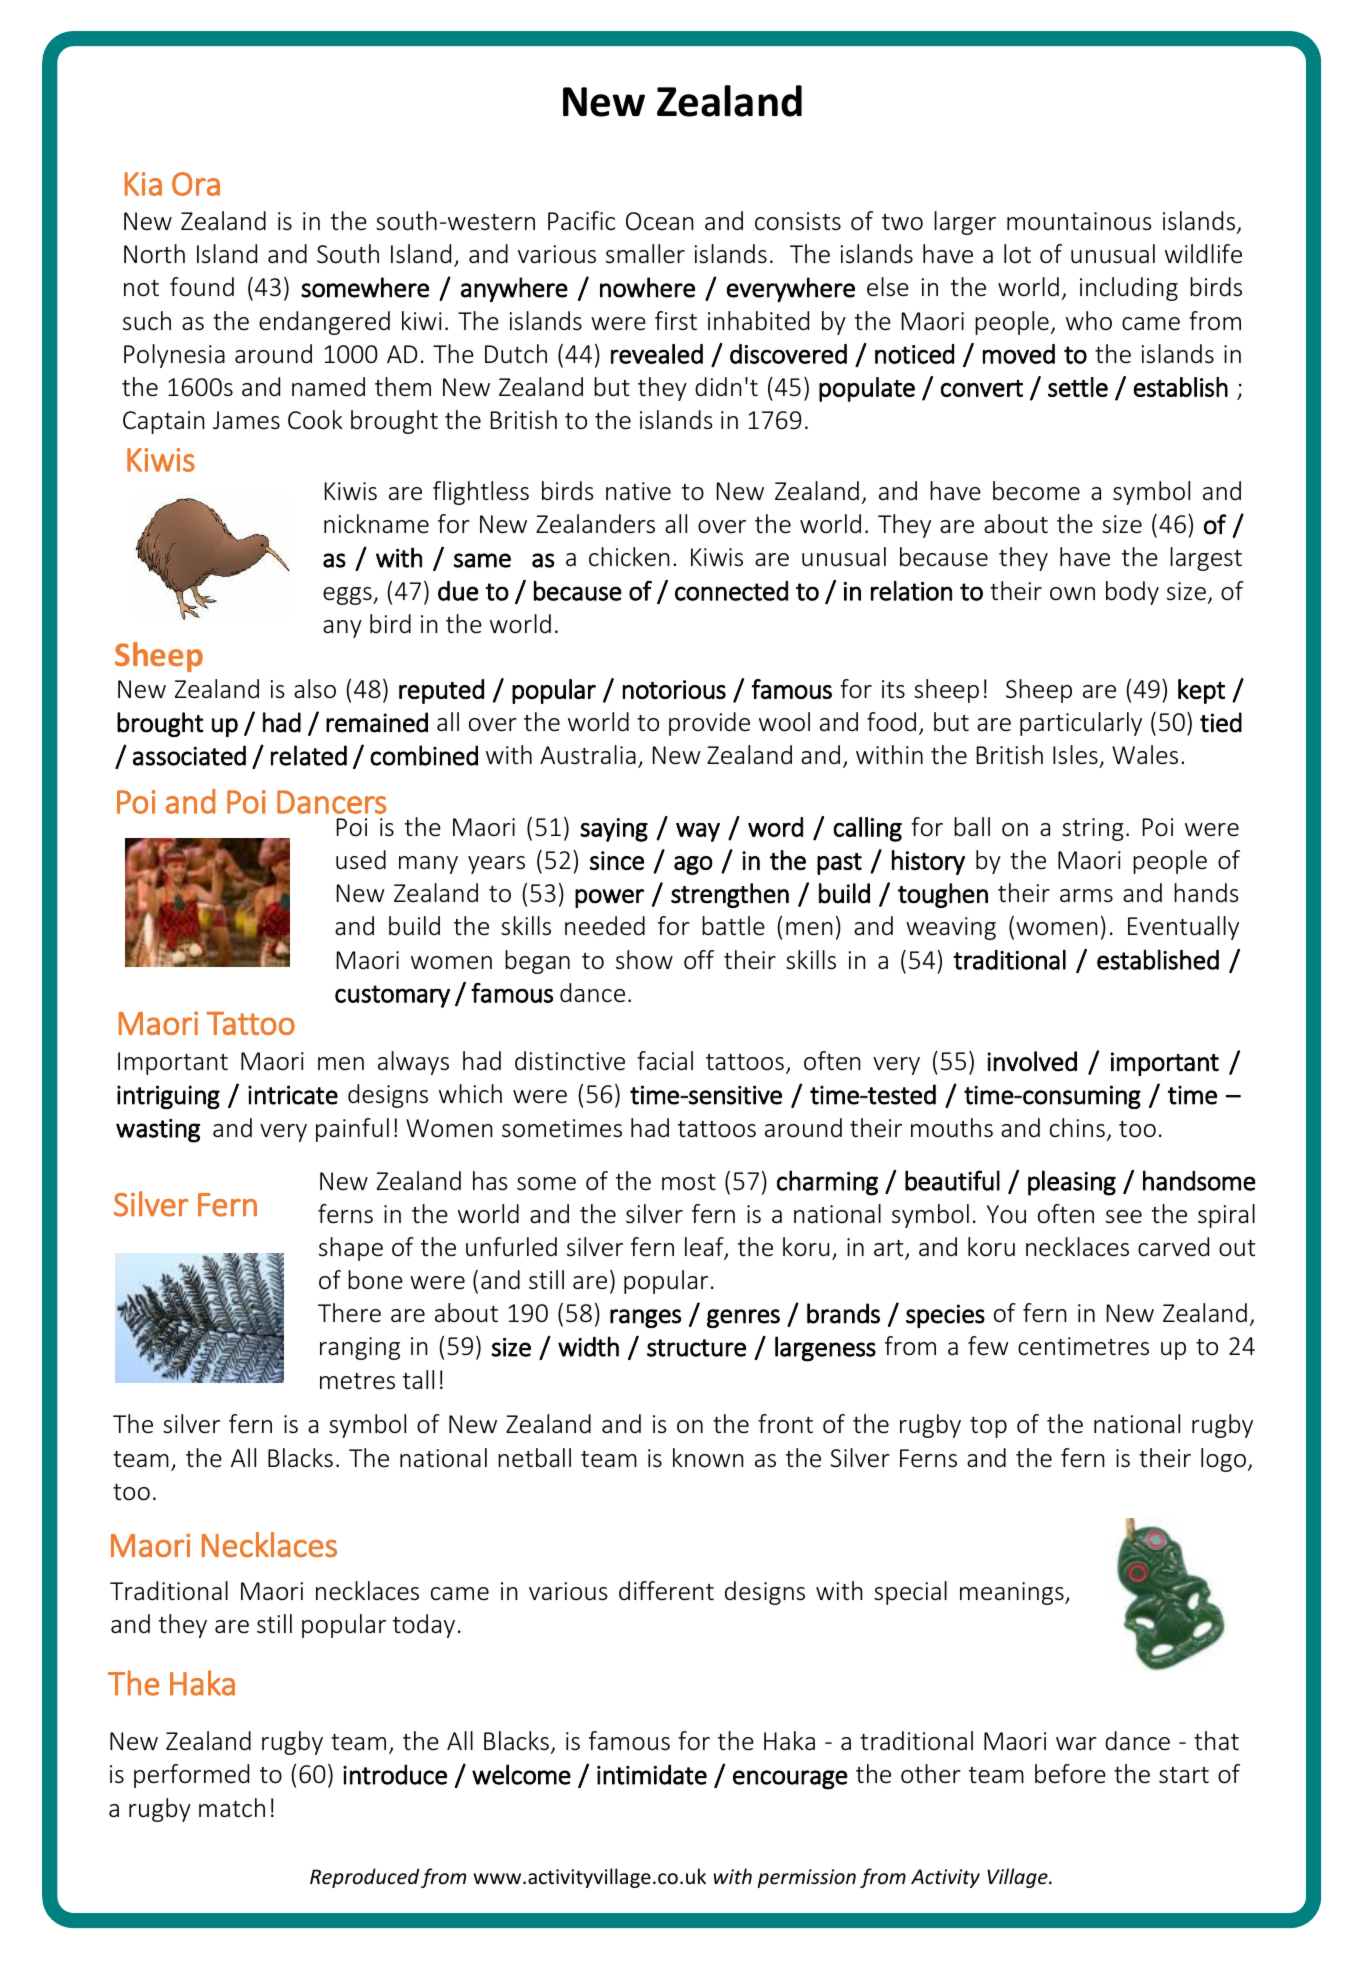 The height and width of the screenshot is (1961, 1358). I want to click on Isles, so click(1076, 756).
